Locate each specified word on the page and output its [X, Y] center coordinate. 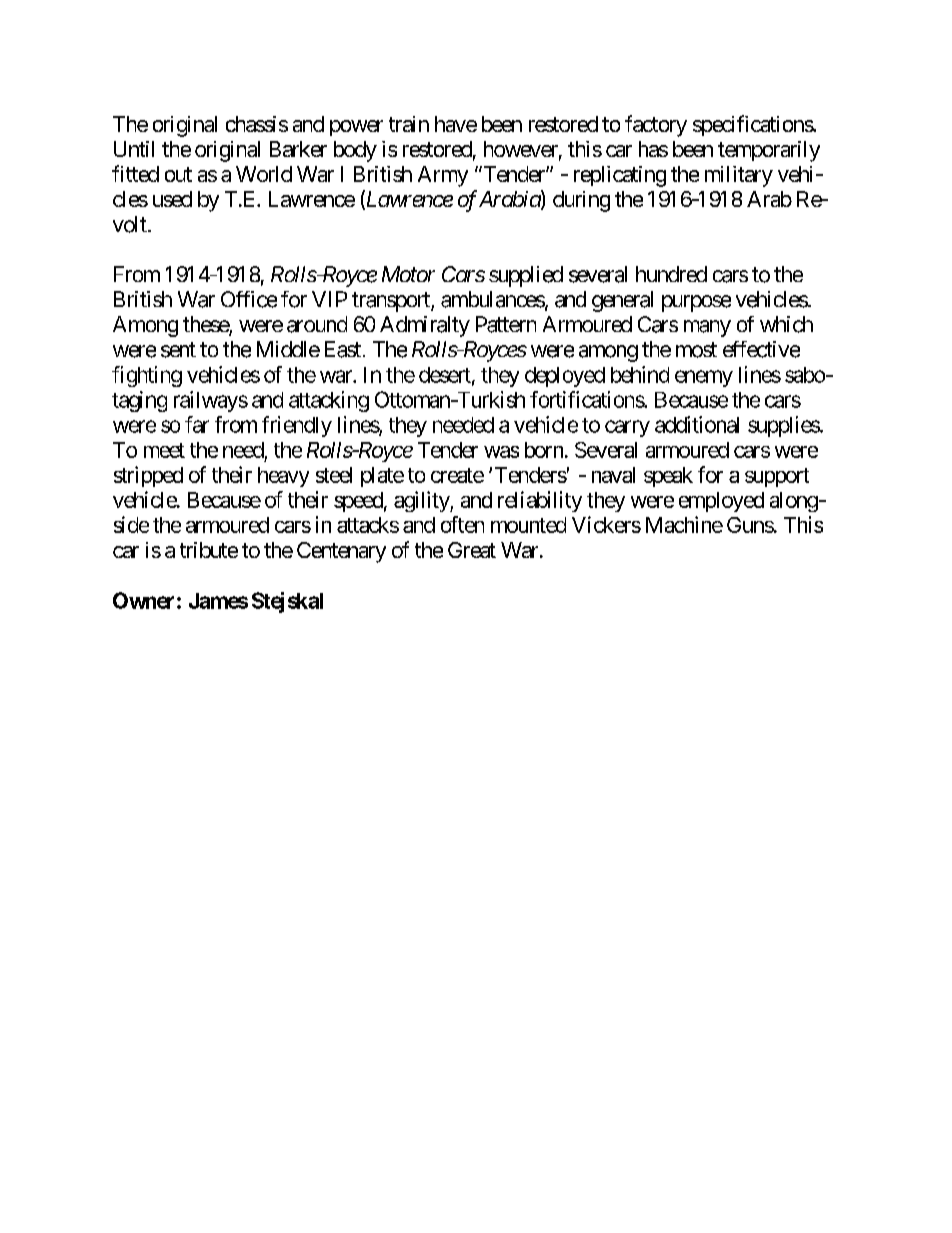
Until [134, 149]
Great [472, 550]
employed [721, 502]
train [409, 124]
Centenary [341, 552]
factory [656, 126]
